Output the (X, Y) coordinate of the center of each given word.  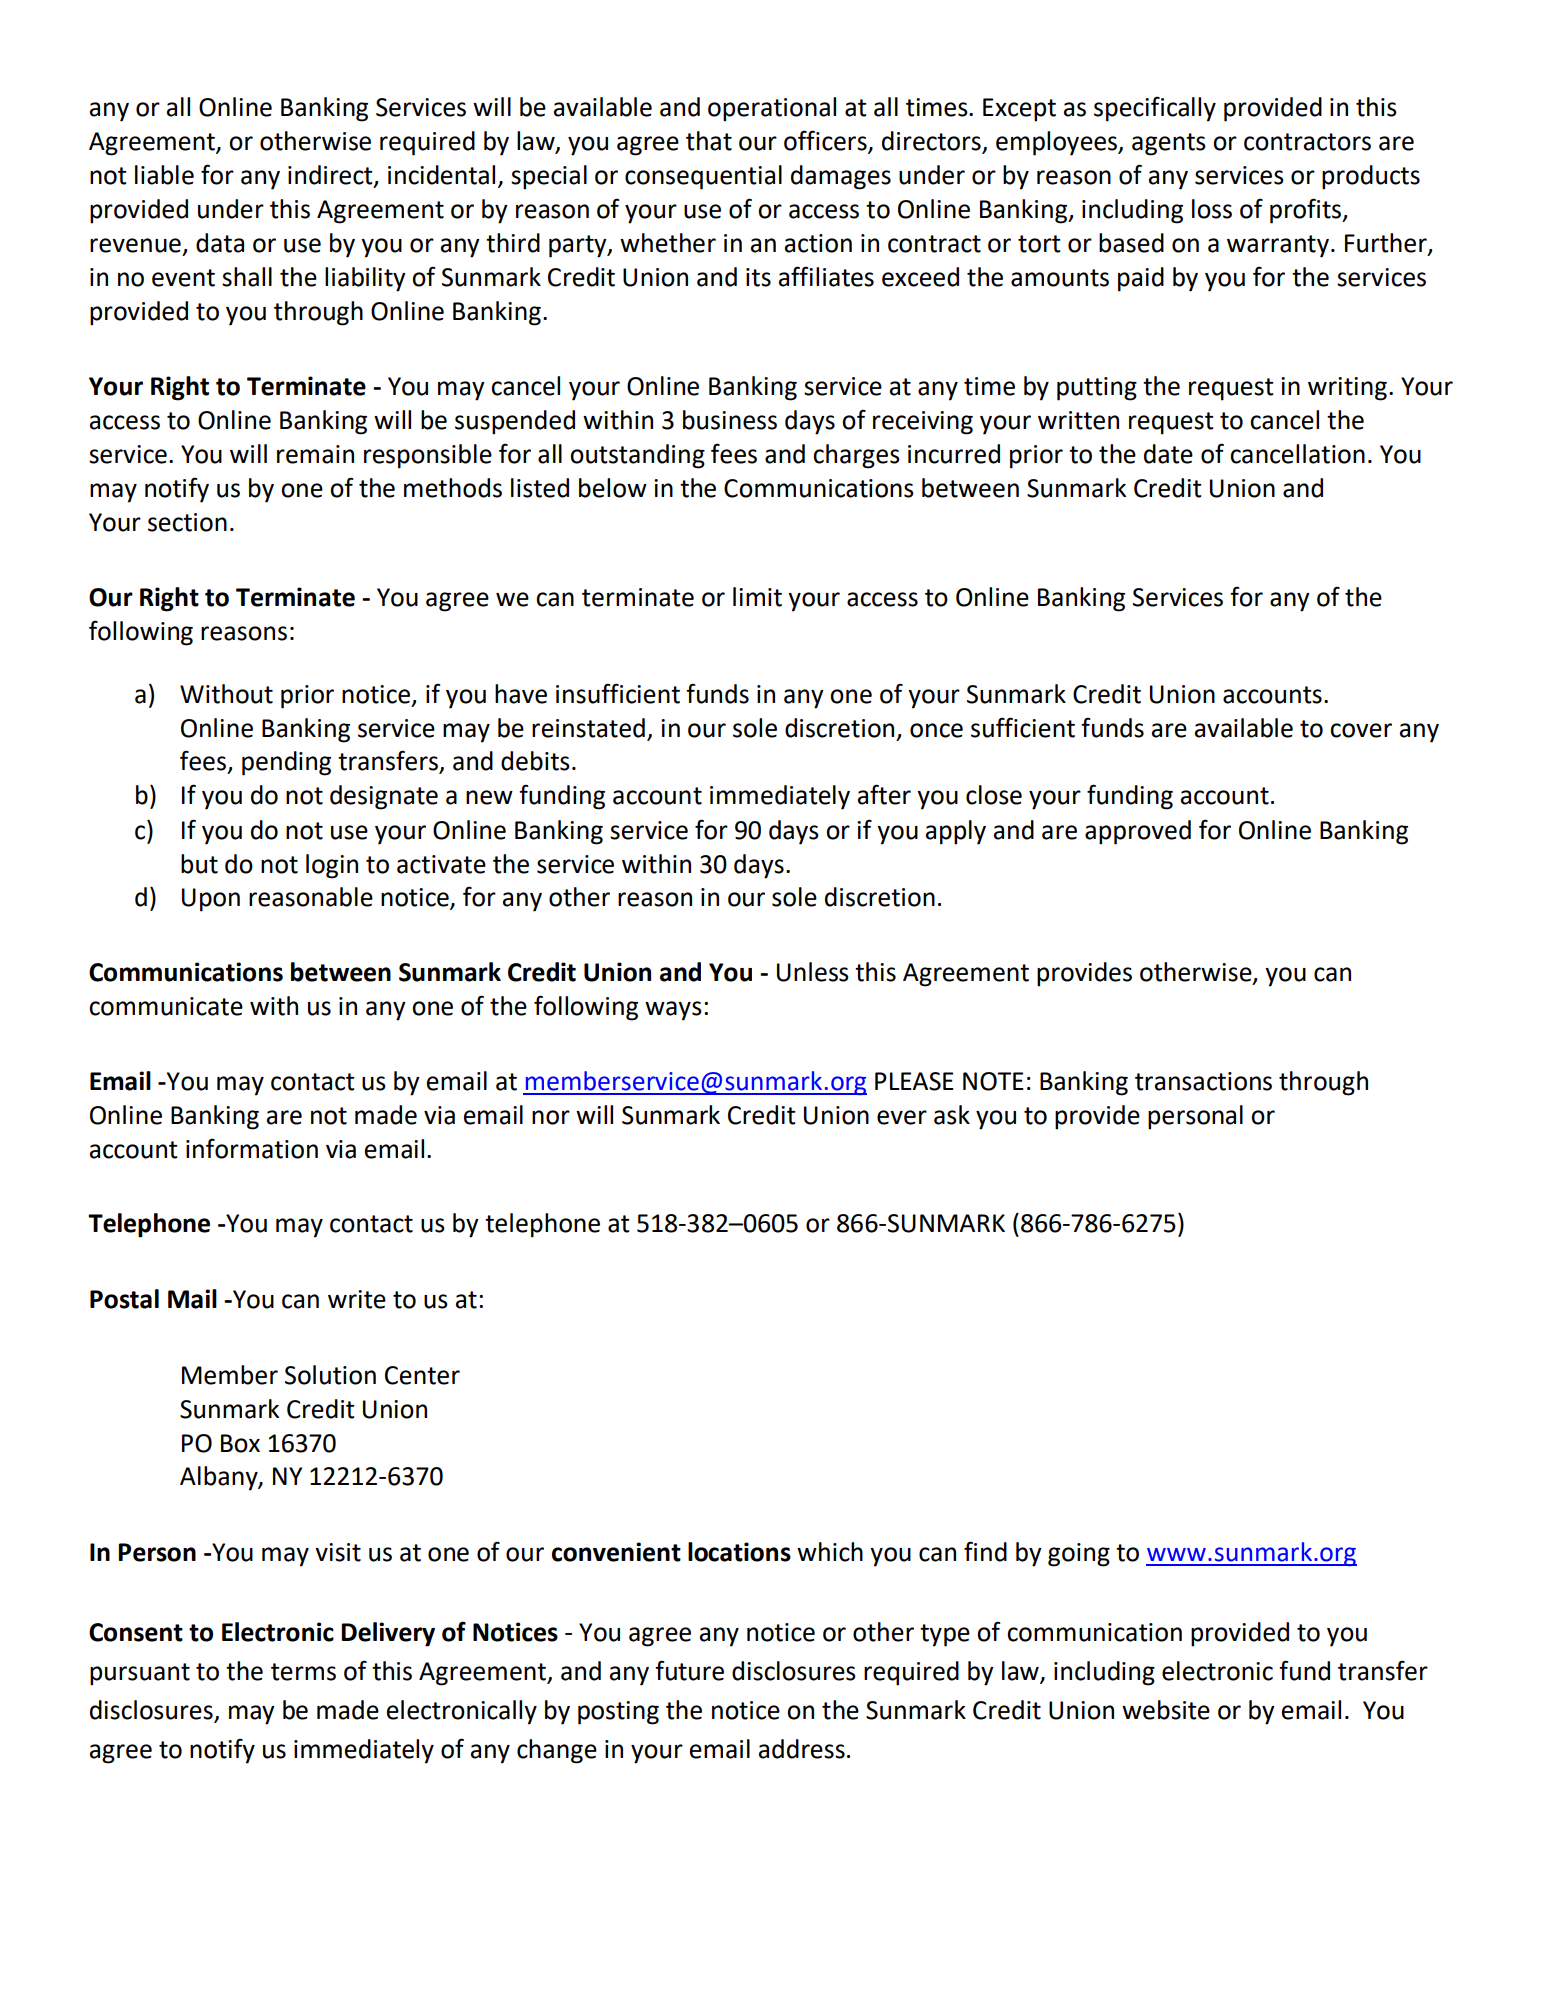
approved (1138, 832)
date (1168, 454)
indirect (331, 176)
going (1079, 1555)
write (357, 1299)
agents (1169, 144)
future (689, 1670)
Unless (813, 972)
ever (902, 1117)
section (187, 522)
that (709, 141)
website (1166, 1710)
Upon (211, 900)
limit (757, 597)
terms (303, 1672)
